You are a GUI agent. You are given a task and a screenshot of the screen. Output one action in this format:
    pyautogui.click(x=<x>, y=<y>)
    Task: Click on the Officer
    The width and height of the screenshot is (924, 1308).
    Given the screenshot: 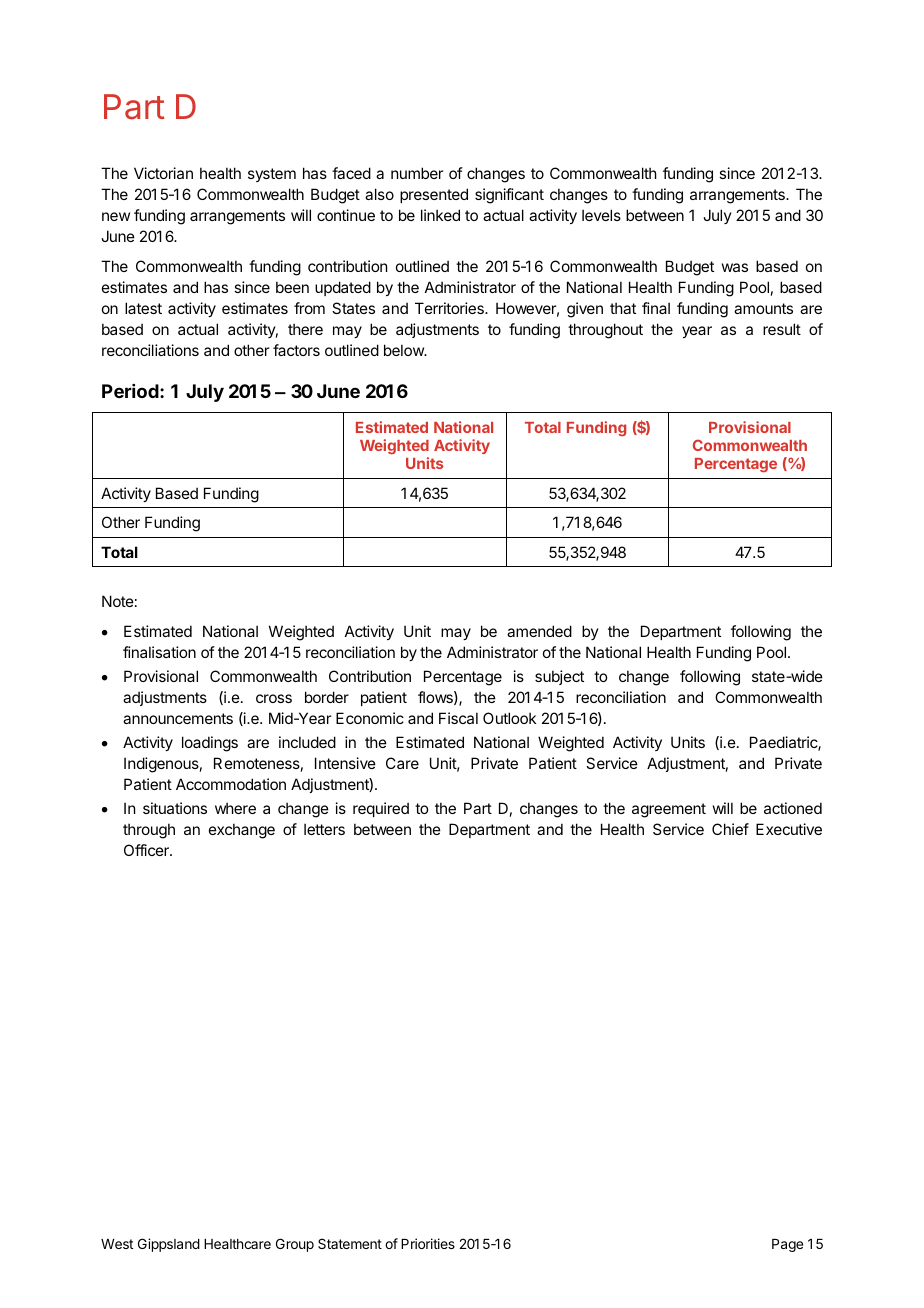 What is the action you would take?
    pyautogui.click(x=147, y=850)
